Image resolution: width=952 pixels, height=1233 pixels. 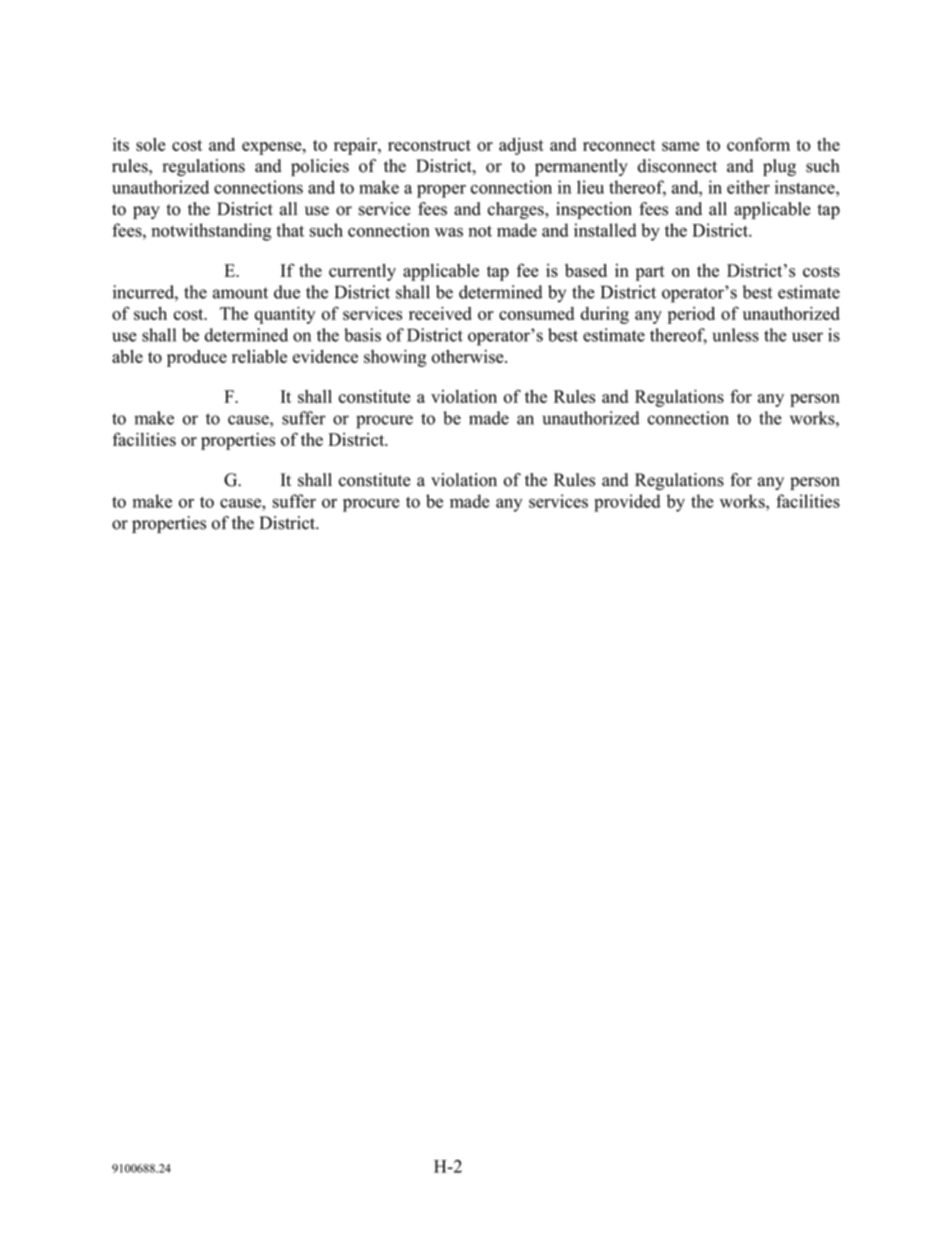 I want to click on sole, so click(x=150, y=144).
